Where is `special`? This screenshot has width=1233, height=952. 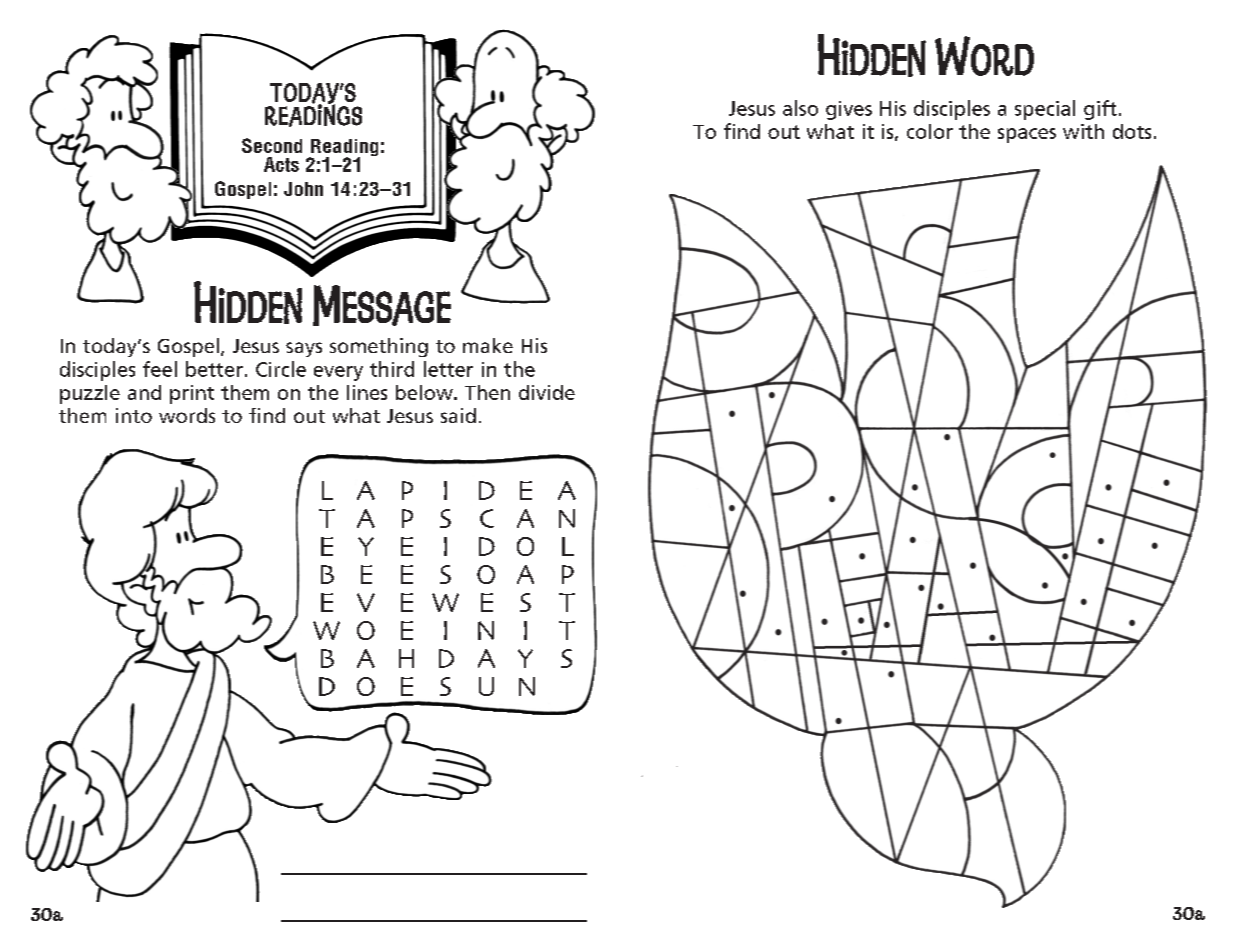 special is located at coordinates (1045, 110).
